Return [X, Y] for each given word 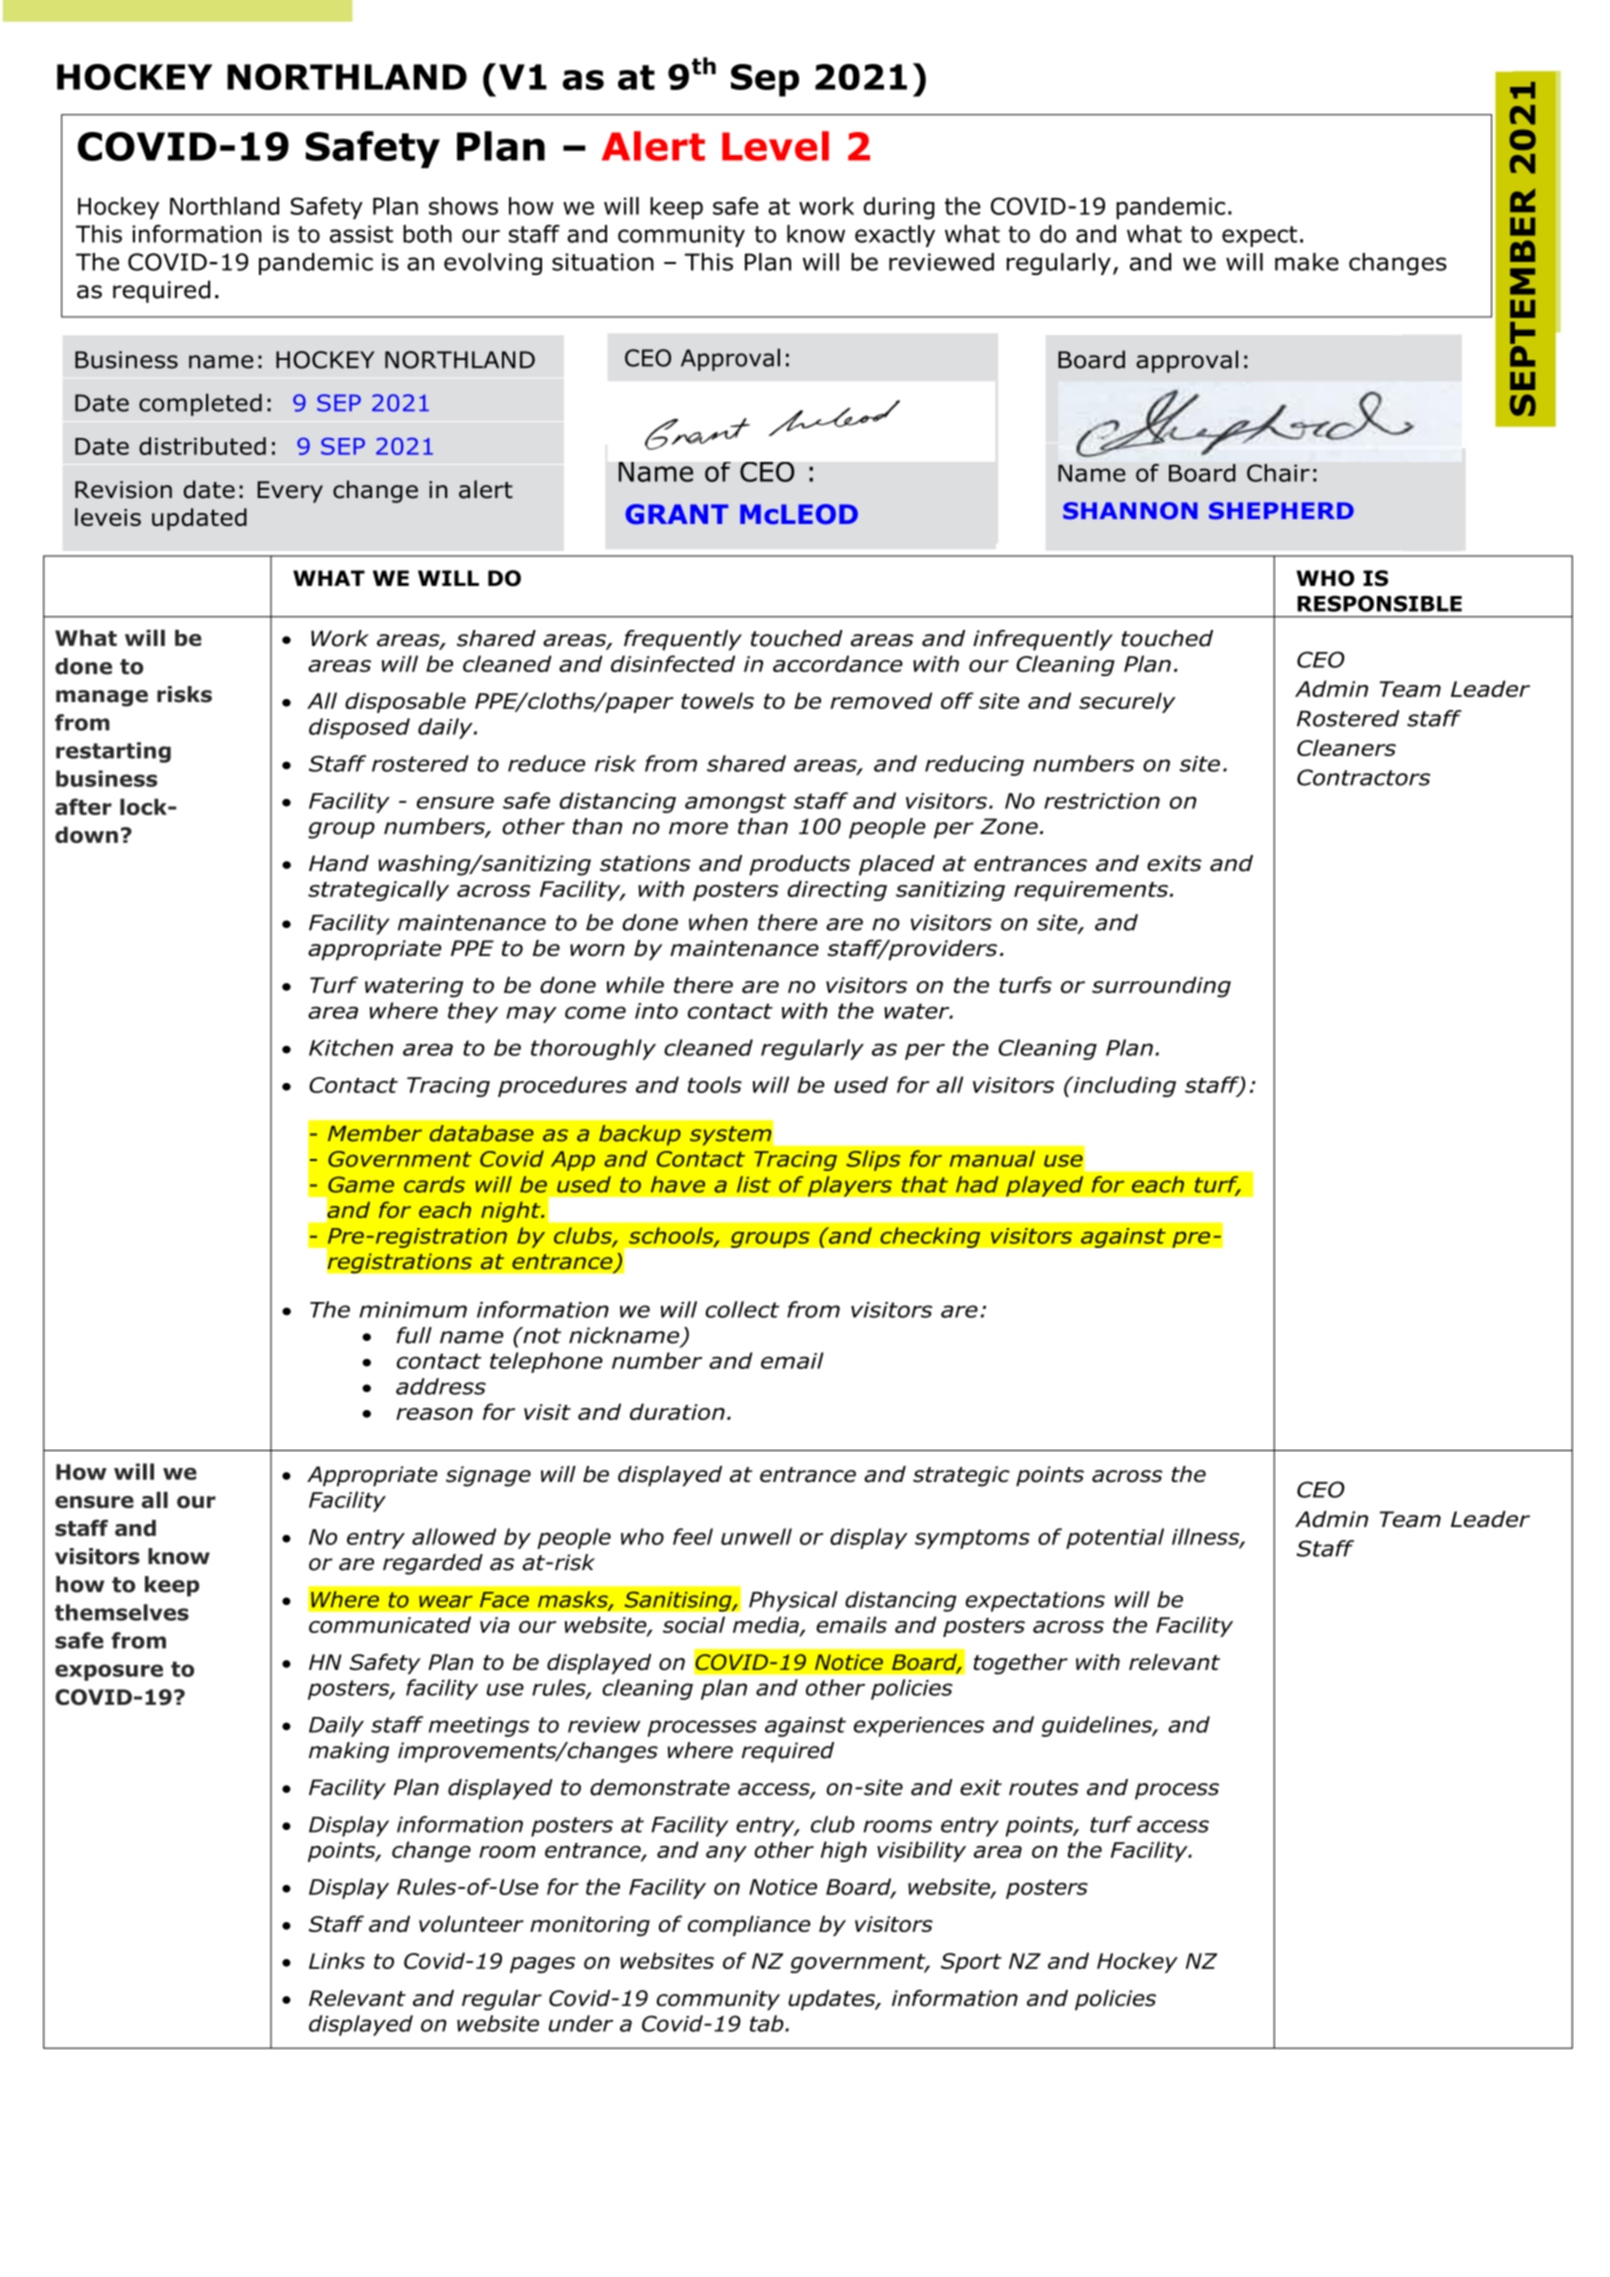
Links [337, 1960]
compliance [749, 1925]
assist [361, 234]
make [1307, 262]
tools [715, 1084]
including [1123, 1086]
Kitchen [351, 1047]
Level [775, 146]
